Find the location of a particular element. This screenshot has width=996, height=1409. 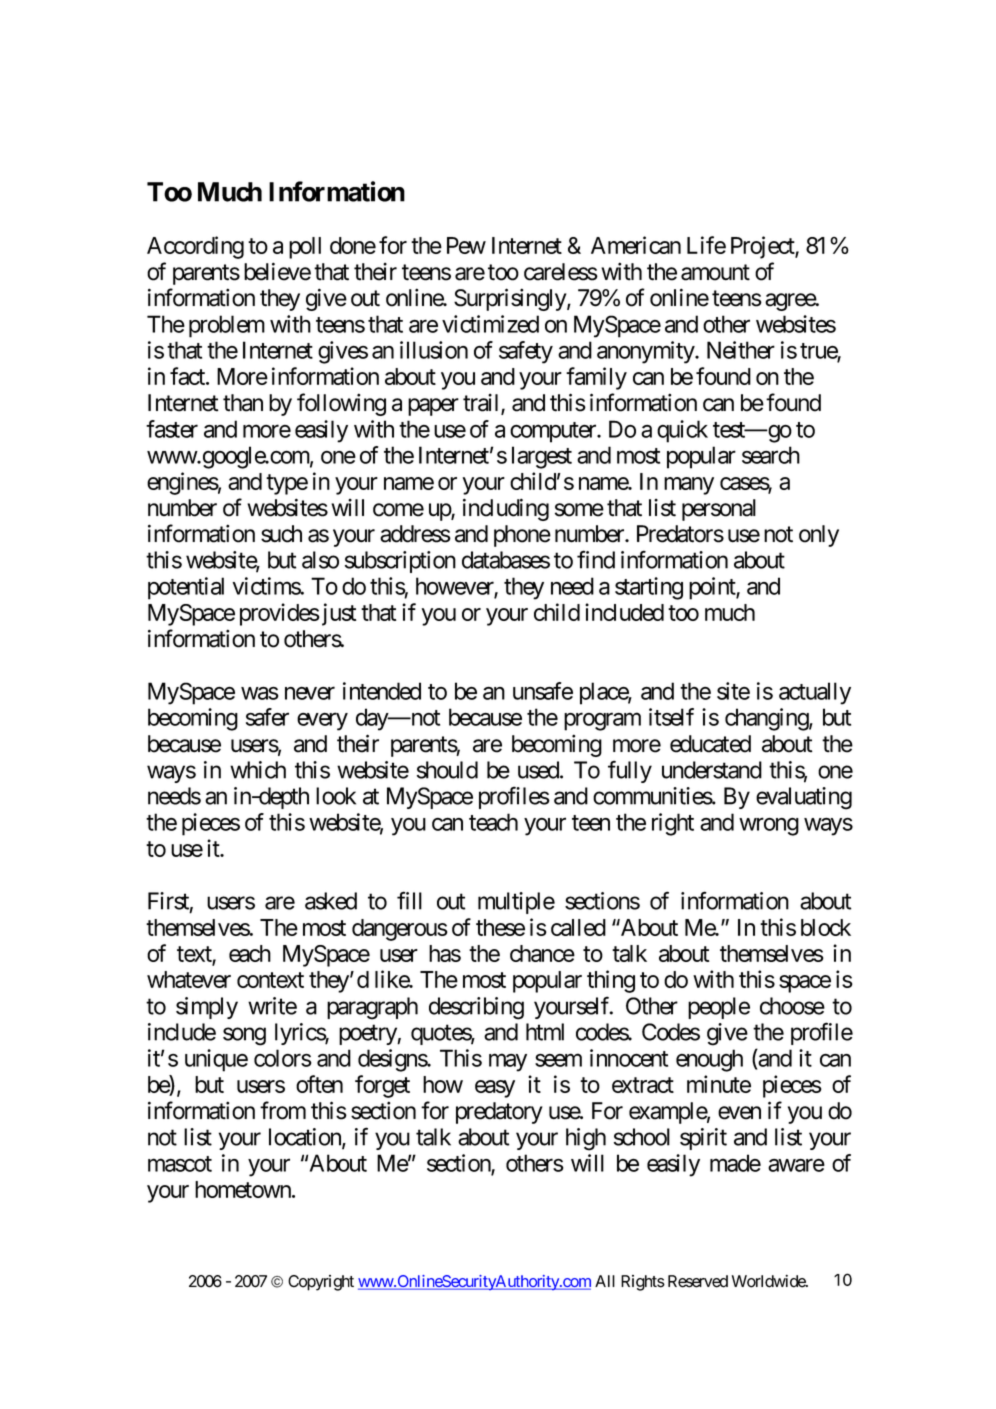

Pew is located at coordinates (466, 245).
